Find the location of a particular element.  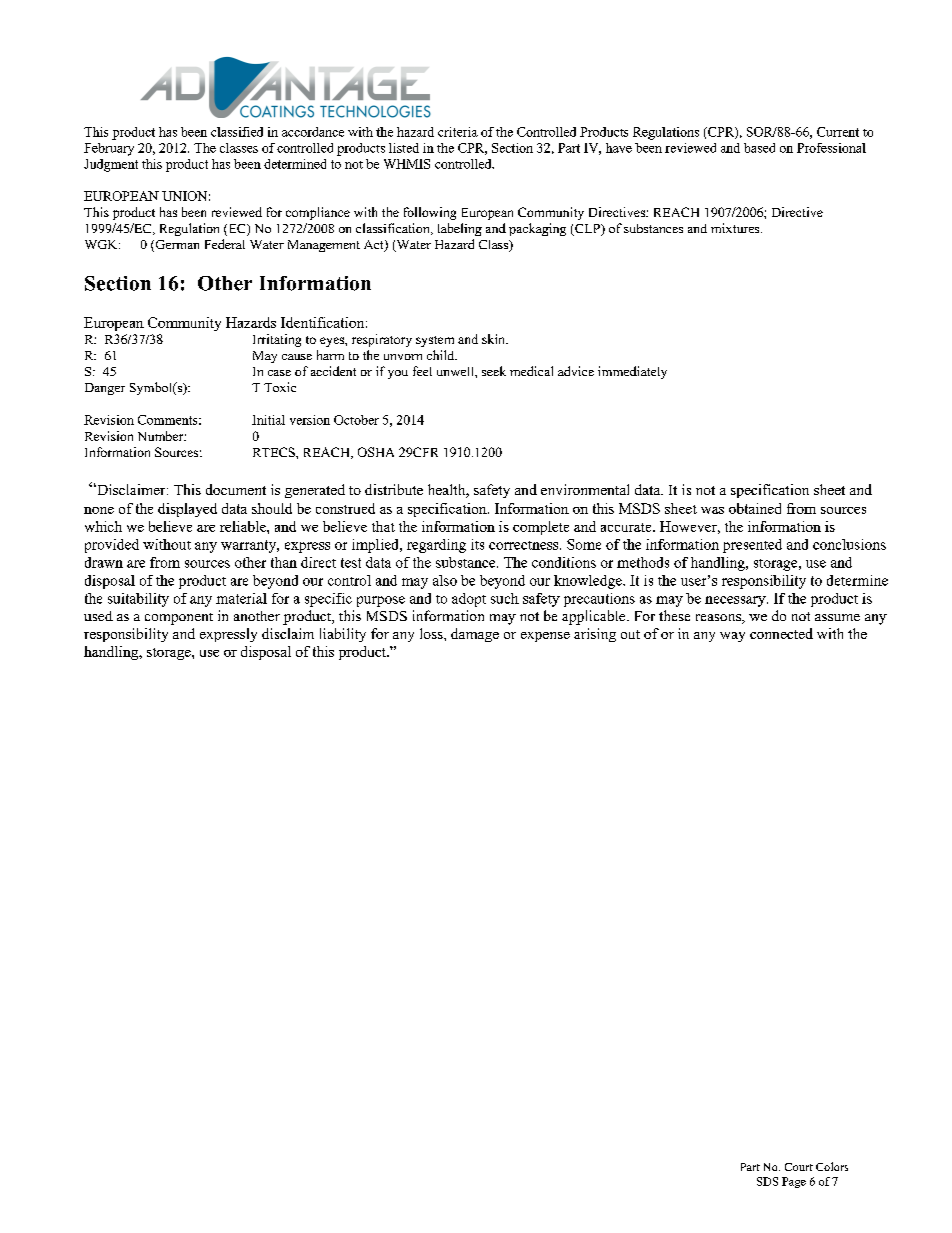

displayed is located at coordinates (187, 510).
